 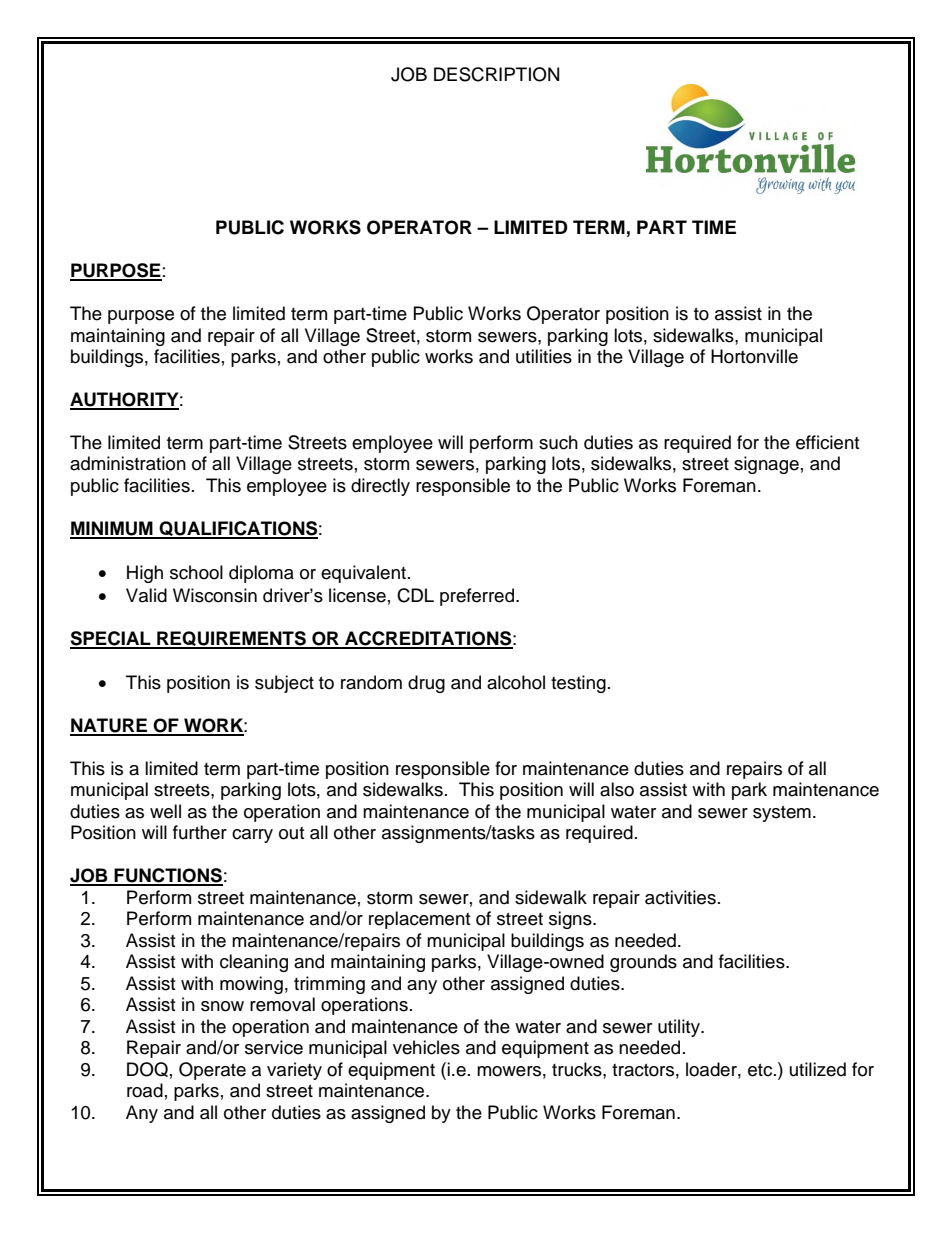 What do you see at coordinates (782, 814) in the screenshot?
I see `system` at bounding box center [782, 814].
